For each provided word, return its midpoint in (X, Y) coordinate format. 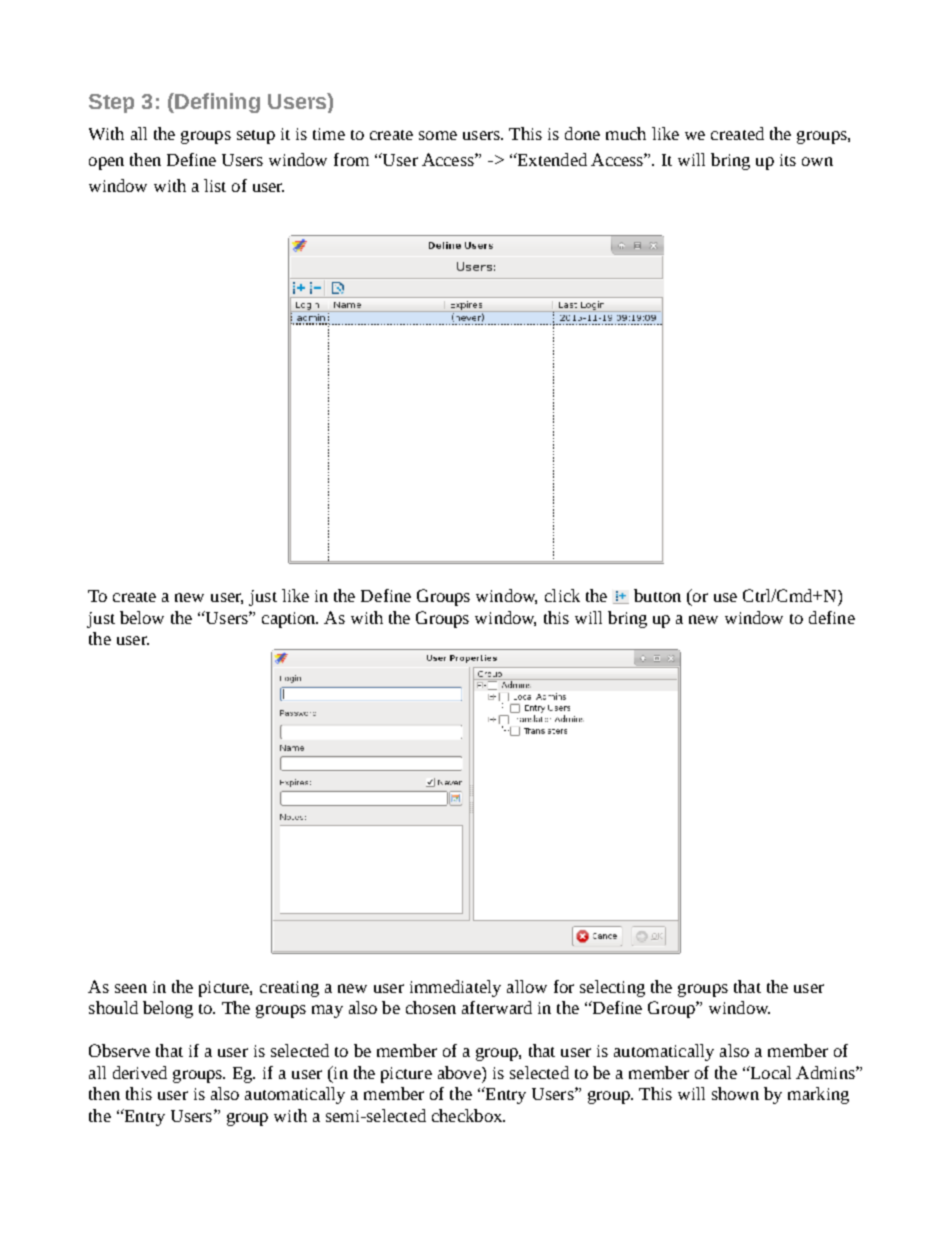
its (788, 160)
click (562, 595)
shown (735, 1093)
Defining (216, 103)
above (460, 1072)
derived (140, 1072)
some (438, 135)
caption (290, 620)
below (142, 617)
